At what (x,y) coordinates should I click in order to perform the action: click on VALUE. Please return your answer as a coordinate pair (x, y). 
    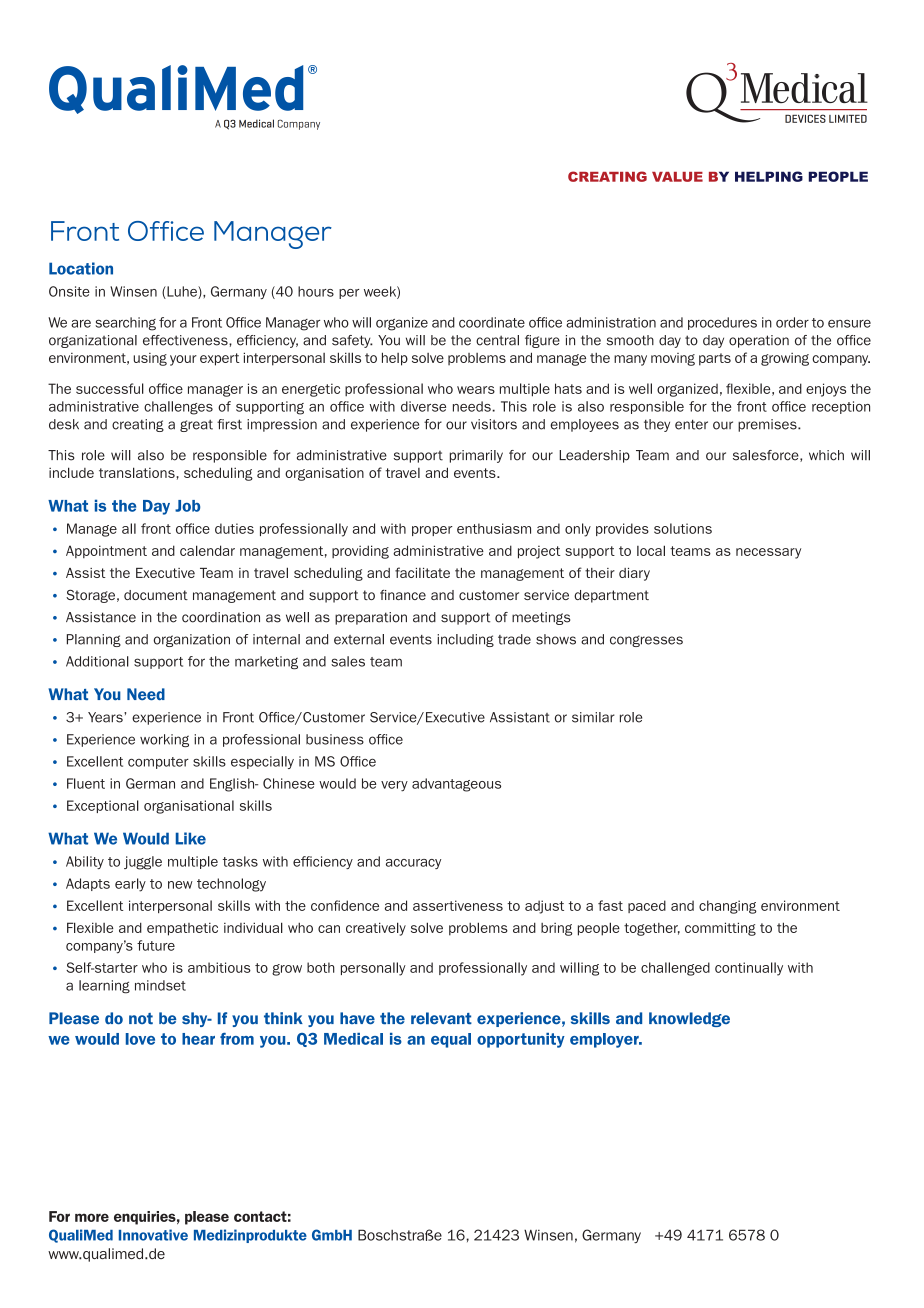
    Looking at the image, I should click on (677, 177).
